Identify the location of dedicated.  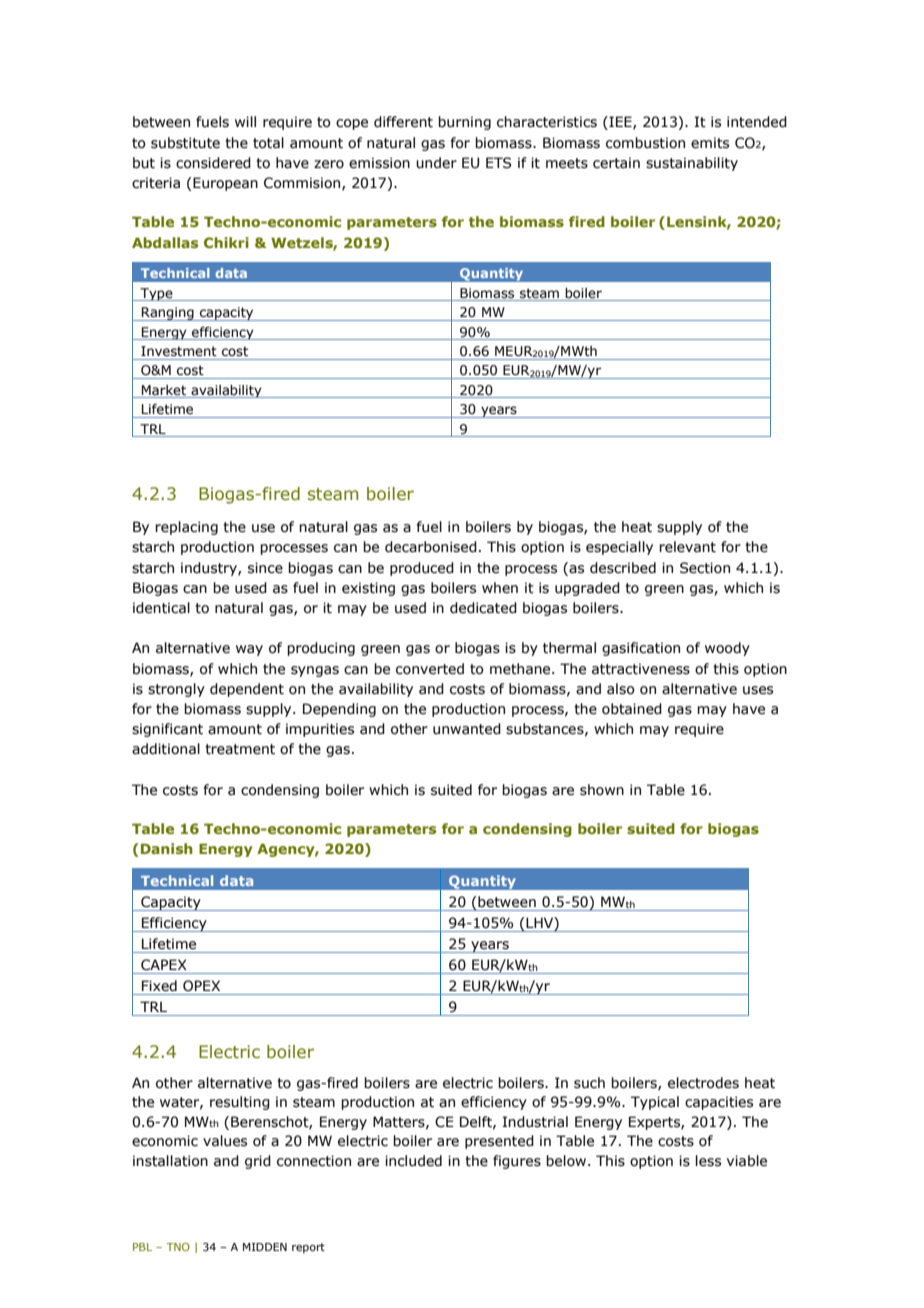
(483, 608).
